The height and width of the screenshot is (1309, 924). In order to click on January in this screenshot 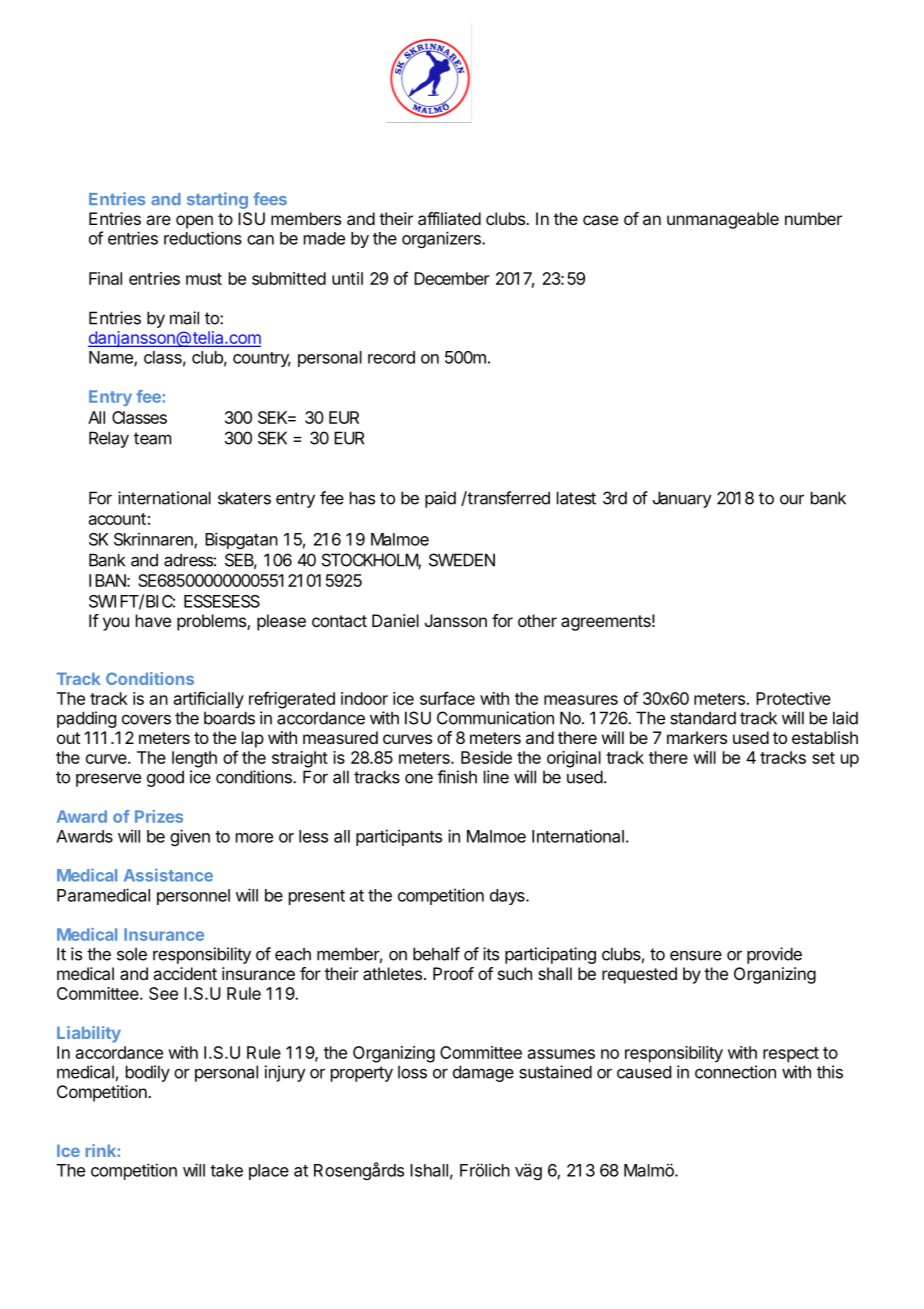, I will do `click(682, 499)`.
